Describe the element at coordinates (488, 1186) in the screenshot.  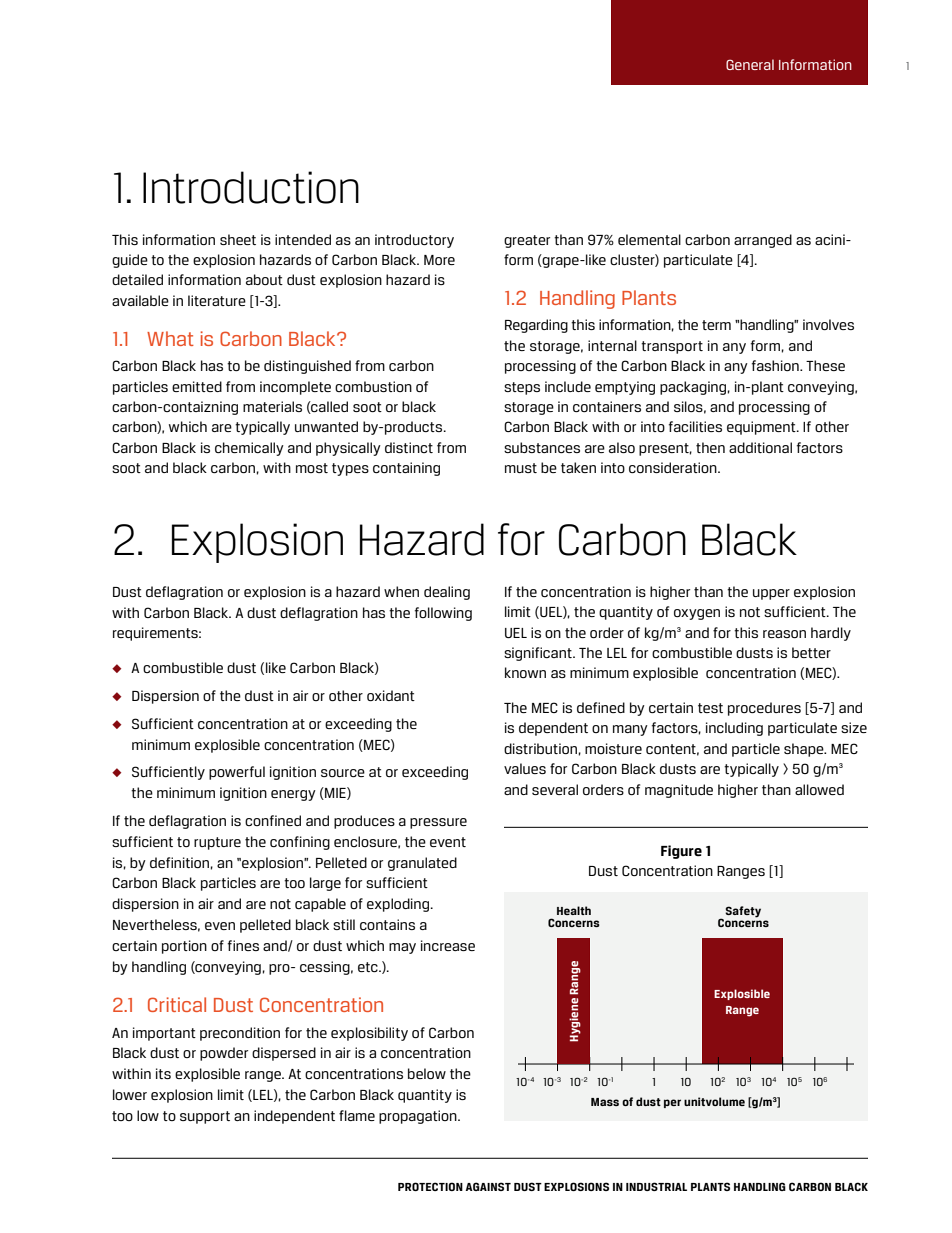
I see `AGAINST` at that location.
